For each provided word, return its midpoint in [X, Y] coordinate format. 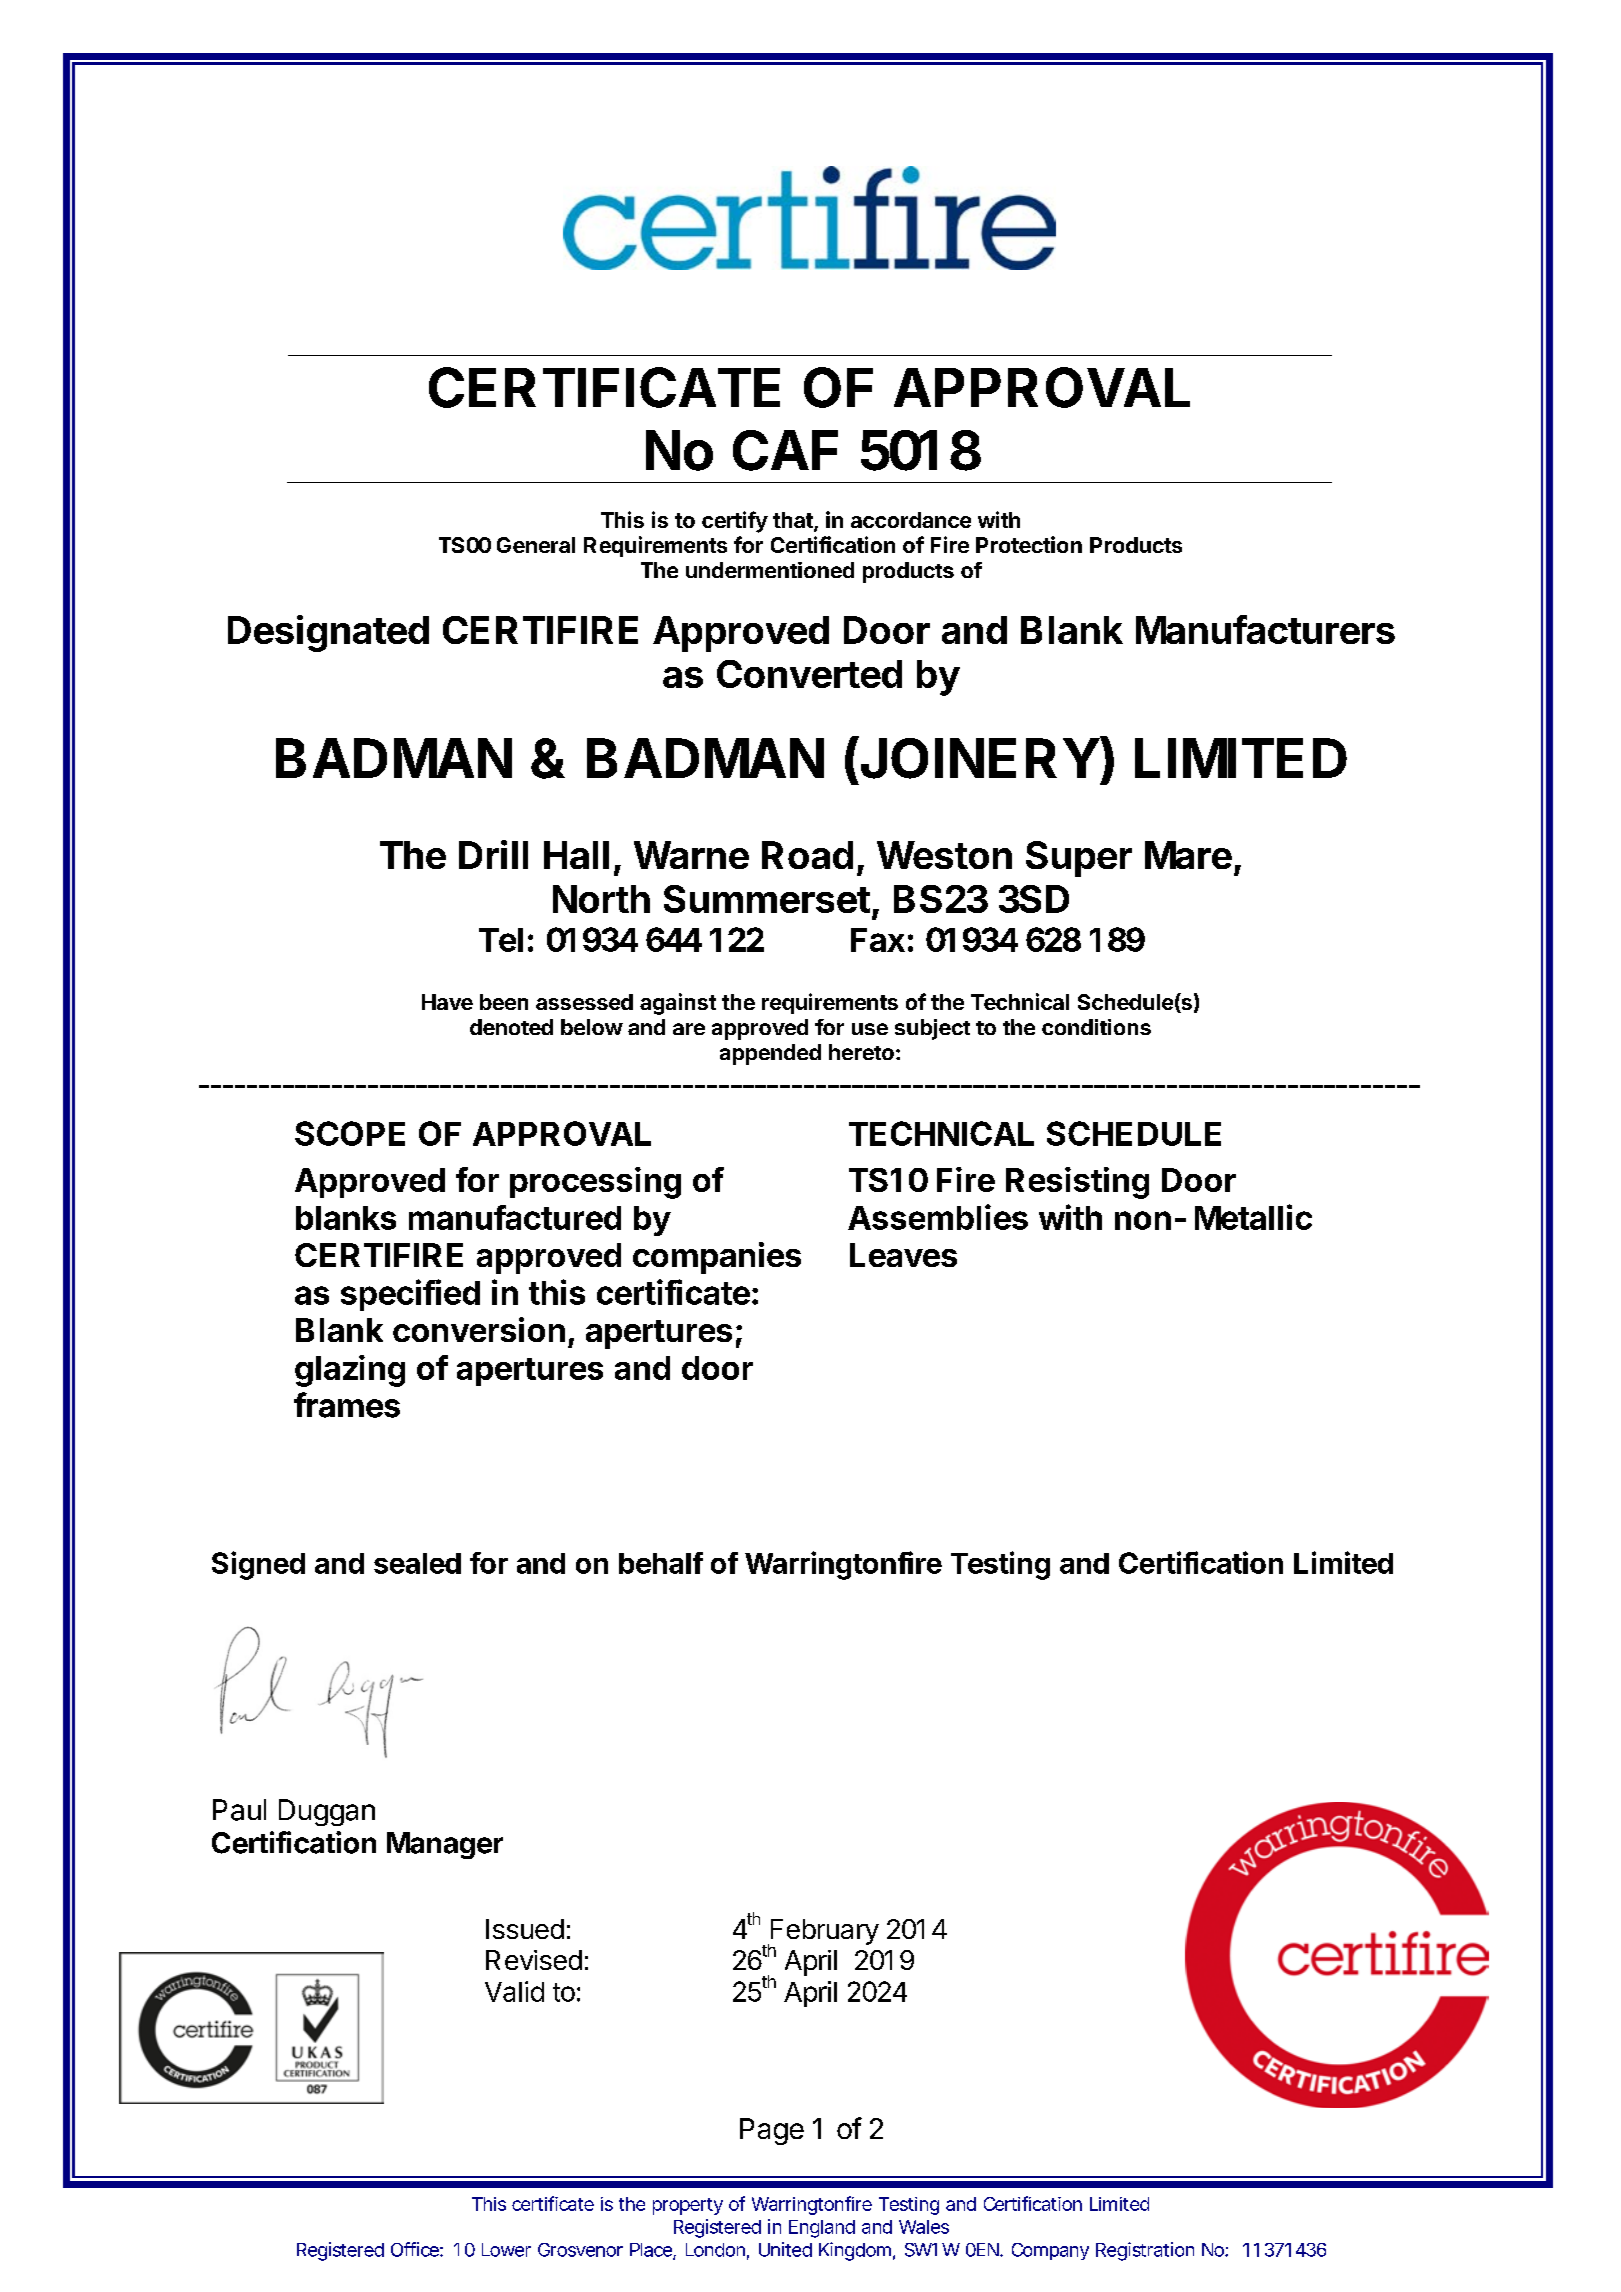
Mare [1188, 855]
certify [735, 522]
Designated [328, 633]
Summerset [767, 899]
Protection [1029, 544]
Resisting [1077, 1183]
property [688, 2206]
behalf [661, 1563]
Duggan [327, 1812]
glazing [350, 1371]
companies [717, 1258]
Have [447, 1002]
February [823, 1933]
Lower [506, 2250]
